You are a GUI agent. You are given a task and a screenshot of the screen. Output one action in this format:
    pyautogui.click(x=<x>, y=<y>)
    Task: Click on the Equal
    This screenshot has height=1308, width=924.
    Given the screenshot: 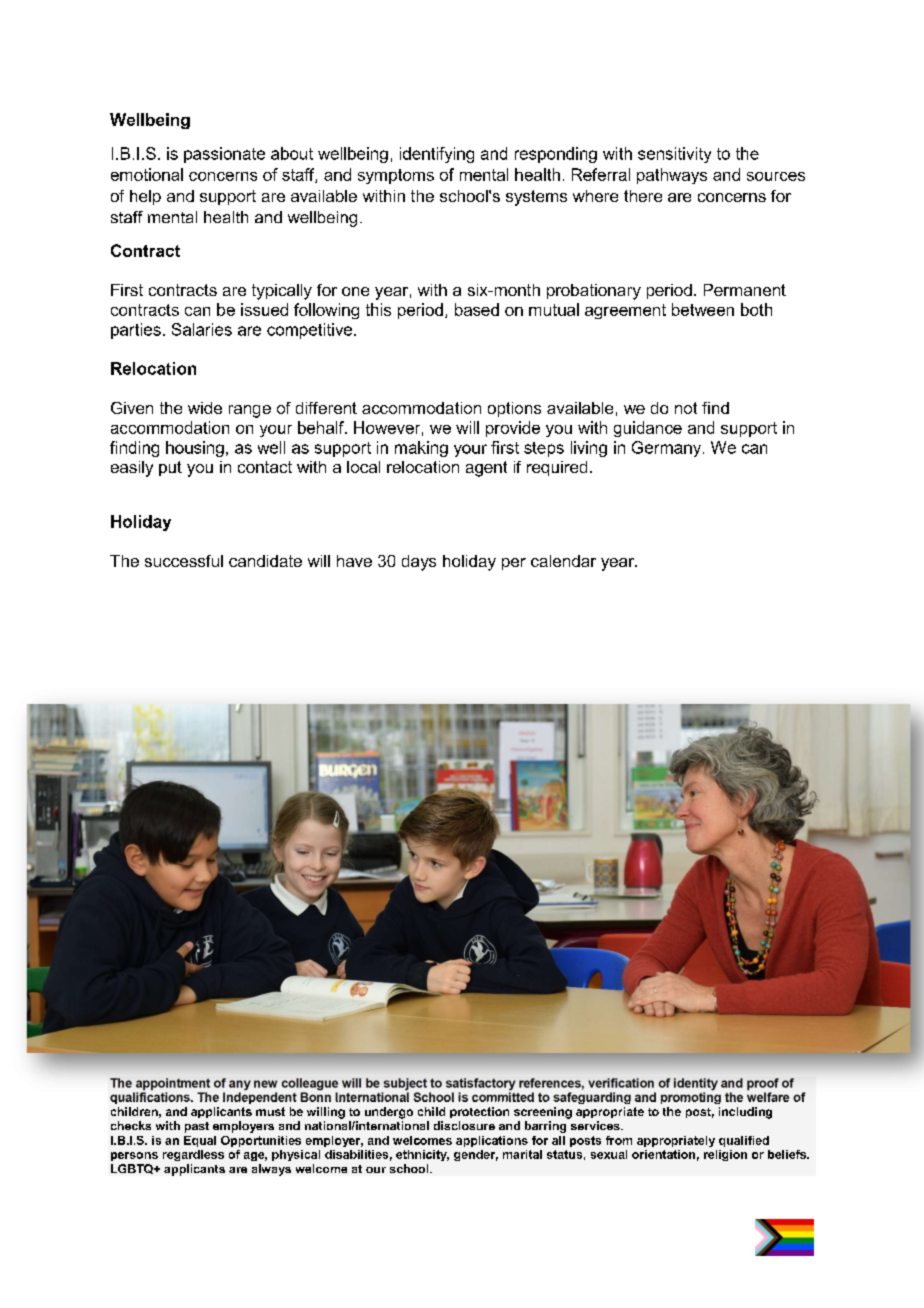 What is the action you would take?
    pyautogui.click(x=200, y=1141)
